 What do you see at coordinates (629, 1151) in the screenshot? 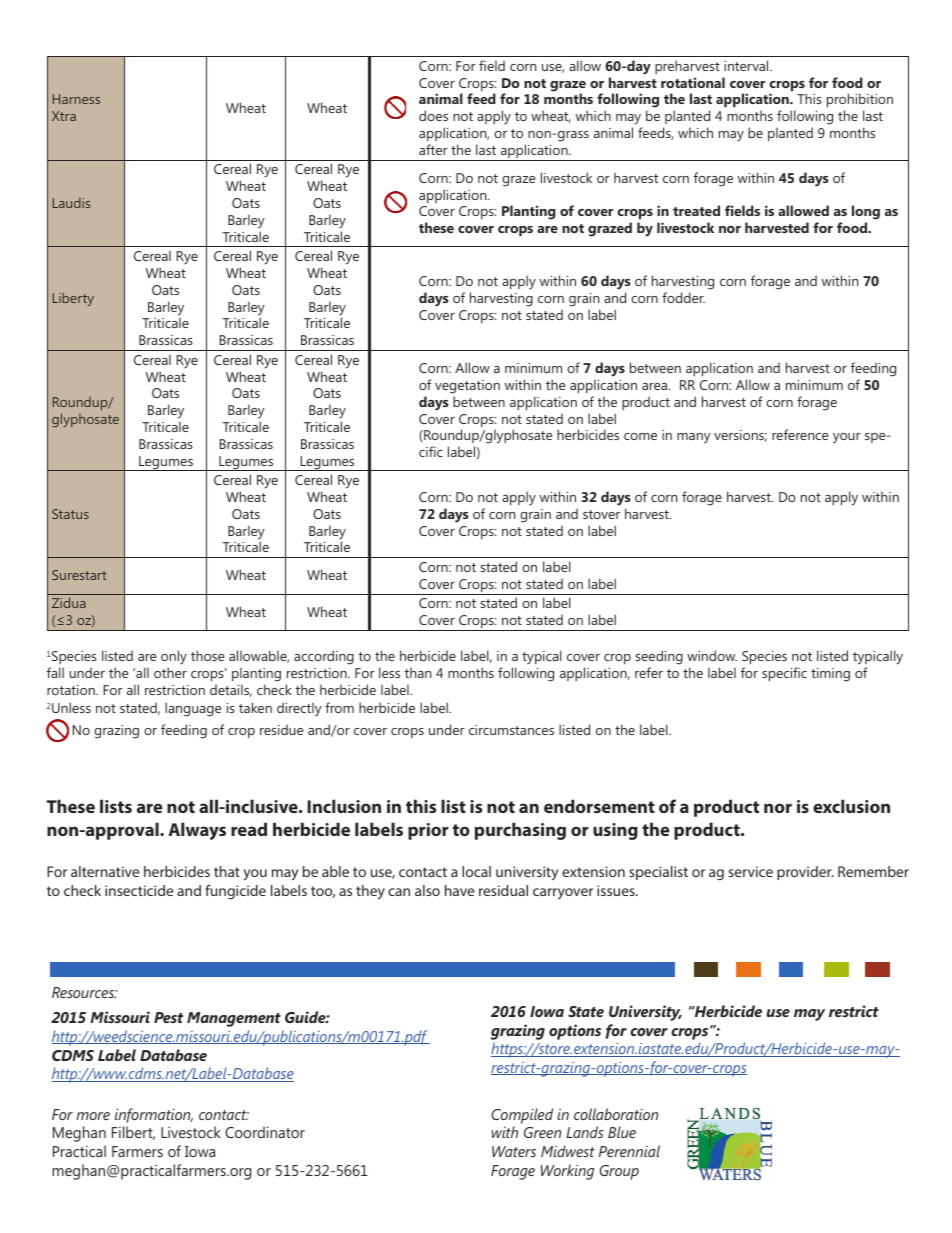
I see `Perennial` at bounding box center [629, 1151].
